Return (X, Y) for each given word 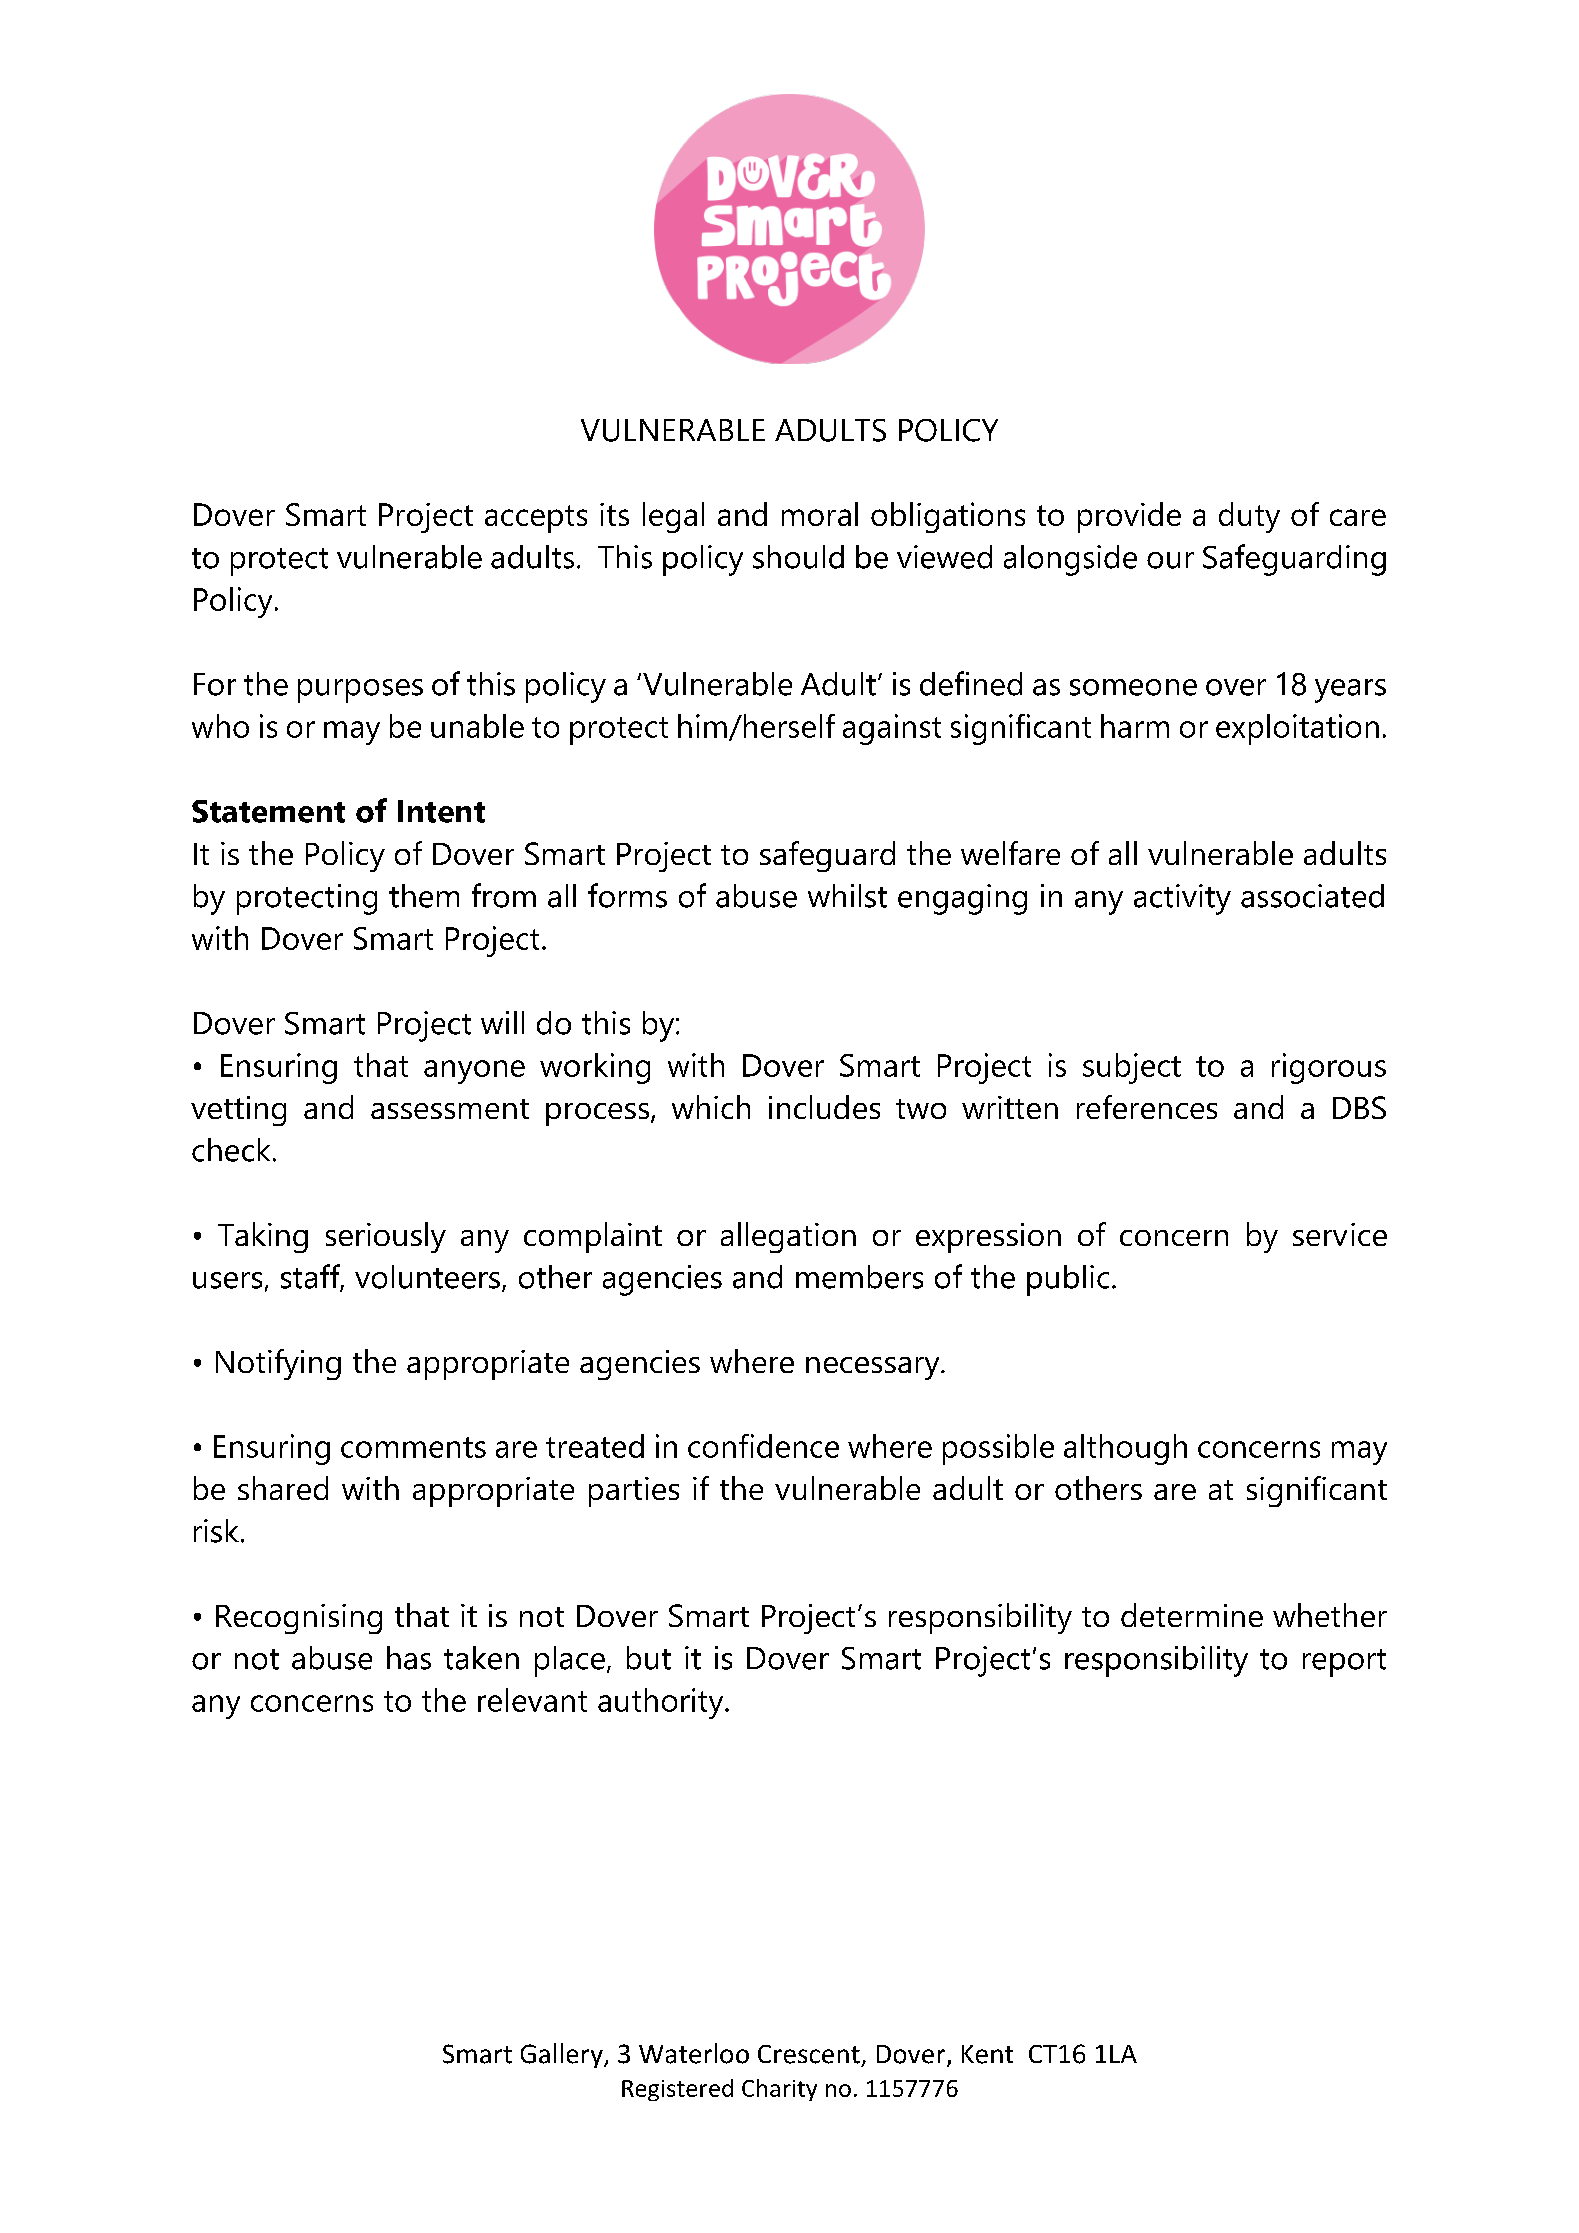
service (1340, 1234)
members (859, 1277)
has (409, 1658)
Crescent (809, 2054)
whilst (847, 896)
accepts (536, 519)
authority (662, 1703)
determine (1192, 1615)
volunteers (427, 1277)
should (798, 557)
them (424, 896)
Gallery (563, 2055)
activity (1182, 899)
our (1170, 560)
